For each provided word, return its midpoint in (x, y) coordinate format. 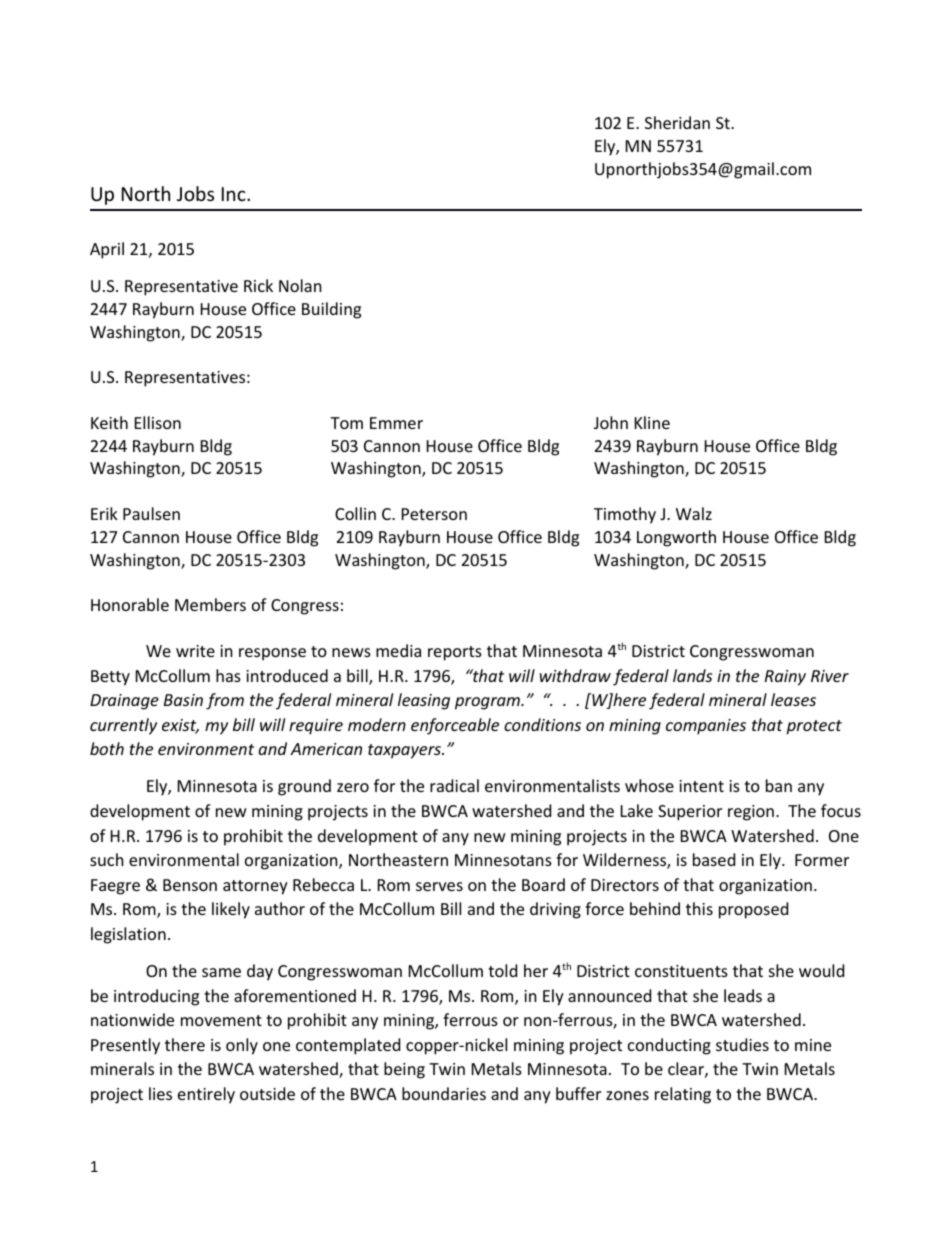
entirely (206, 1095)
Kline (652, 422)
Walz (694, 513)
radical (454, 785)
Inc (235, 194)
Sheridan (677, 122)
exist (180, 726)
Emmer (396, 423)
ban (779, 785)
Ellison (158, 422)
